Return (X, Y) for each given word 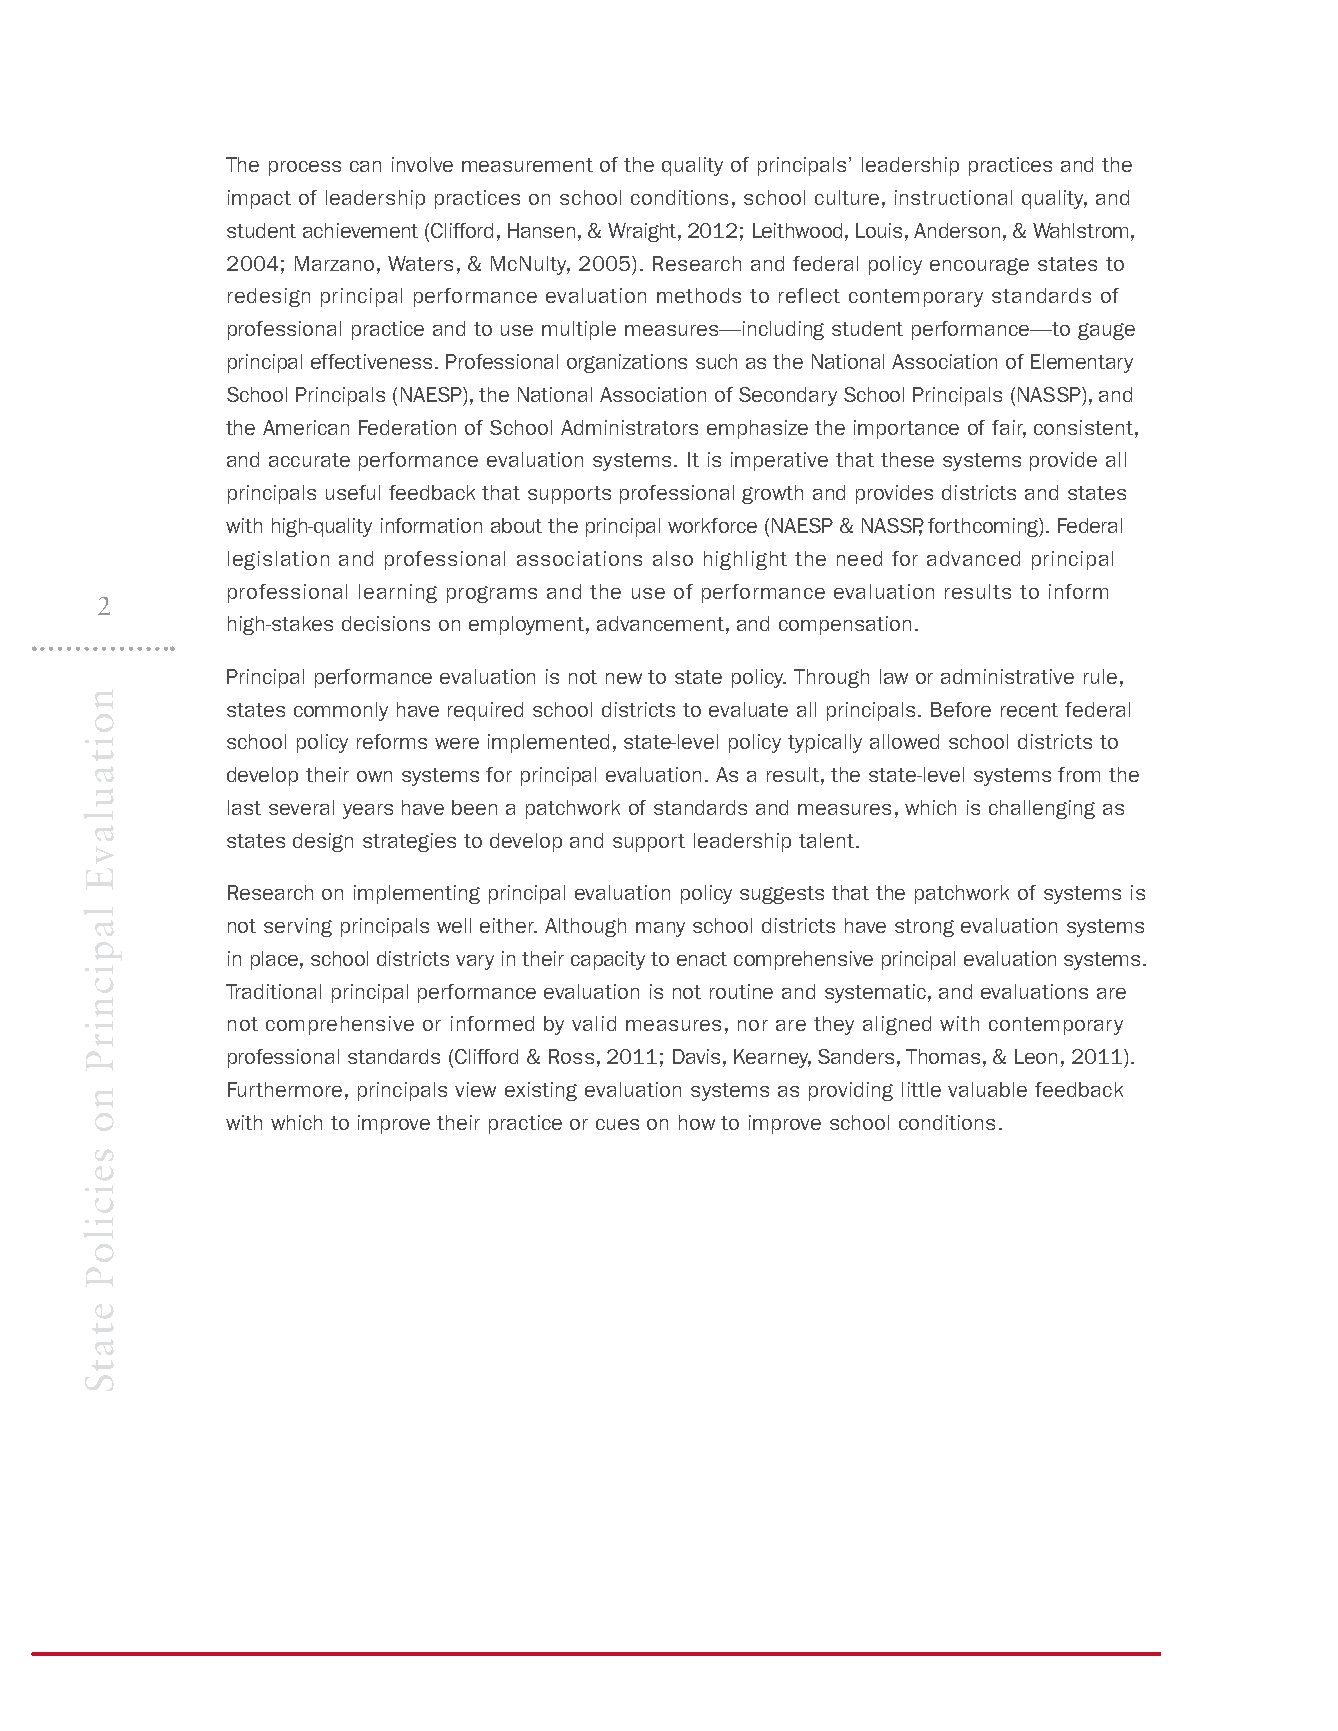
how (697, 1122)
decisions (386, 623)
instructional (953, 197)
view (475, 1089)
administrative (1007, 676)
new (624, 678)
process (305, 168)
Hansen (541, 230)
